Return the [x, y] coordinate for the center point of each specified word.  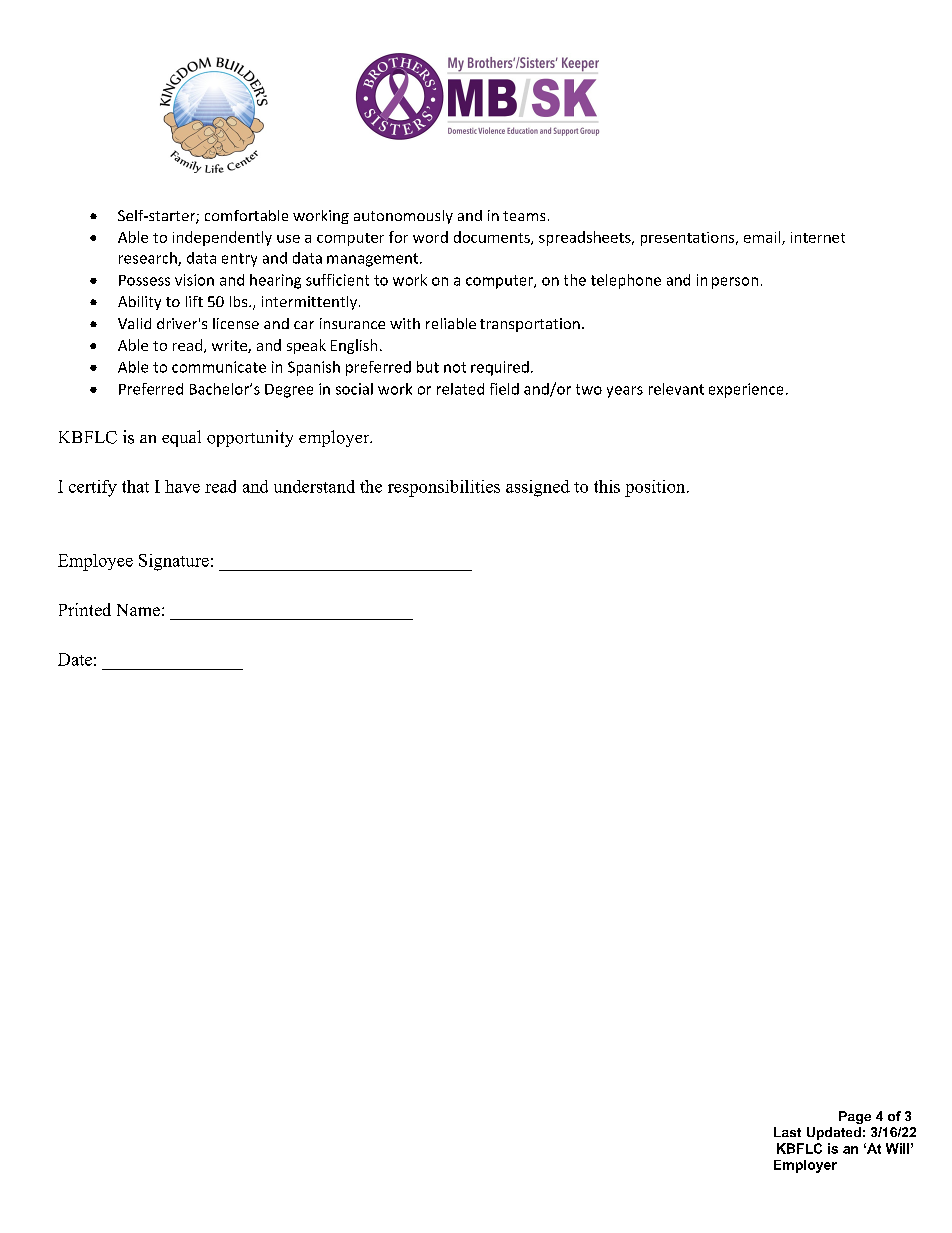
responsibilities [444, 488]
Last [787, 1132]
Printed [85, 609]
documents [493, 238]
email [763, 238]
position [656, 488]
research [149, 259]
